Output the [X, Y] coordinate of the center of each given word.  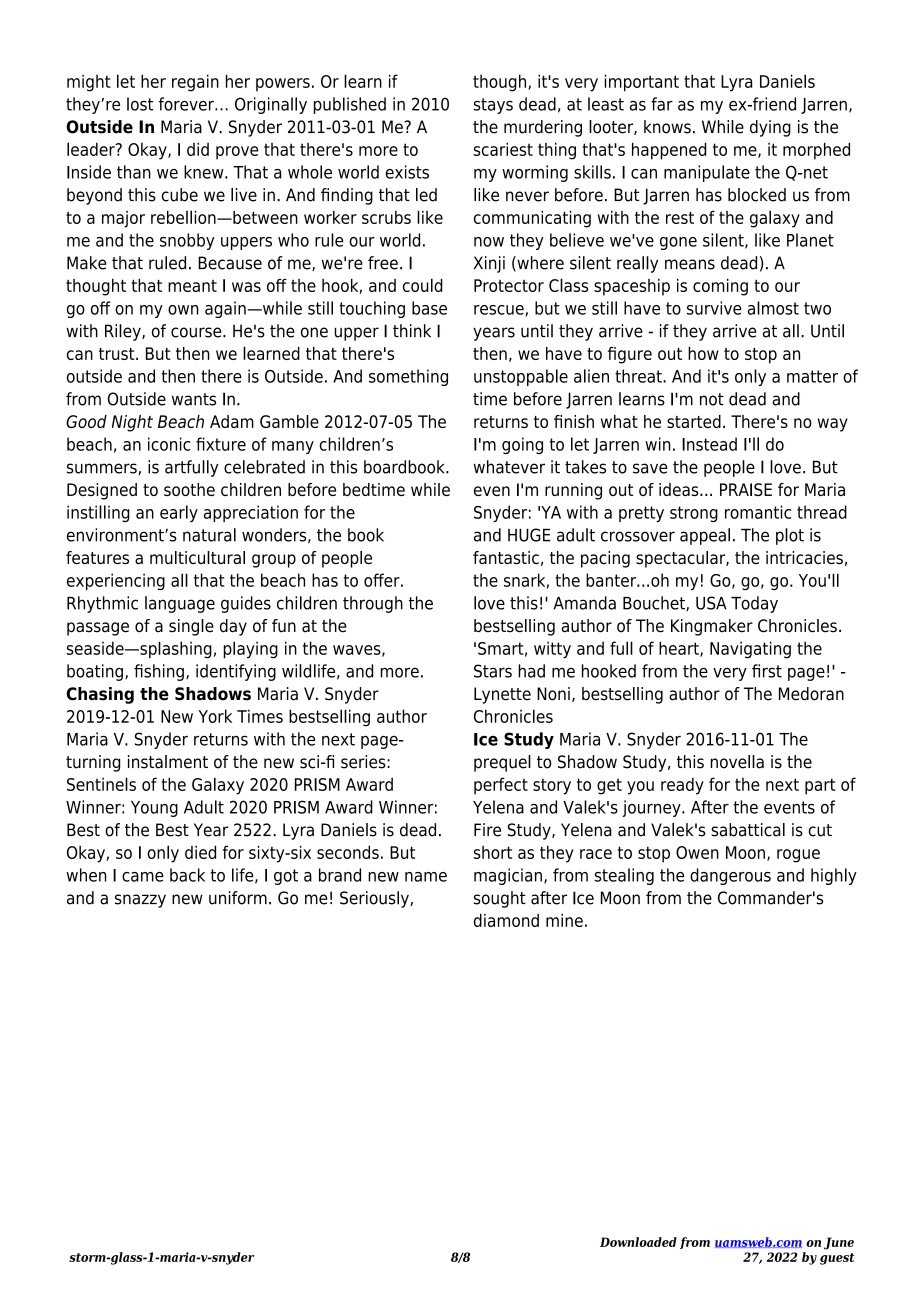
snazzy [140, 901]
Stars [493, 671]
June [839, 1243]
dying [770, 128]
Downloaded [638, 1242]
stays [493, 106]
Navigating [750, 650]
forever [187, 104]
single [191, 627]
